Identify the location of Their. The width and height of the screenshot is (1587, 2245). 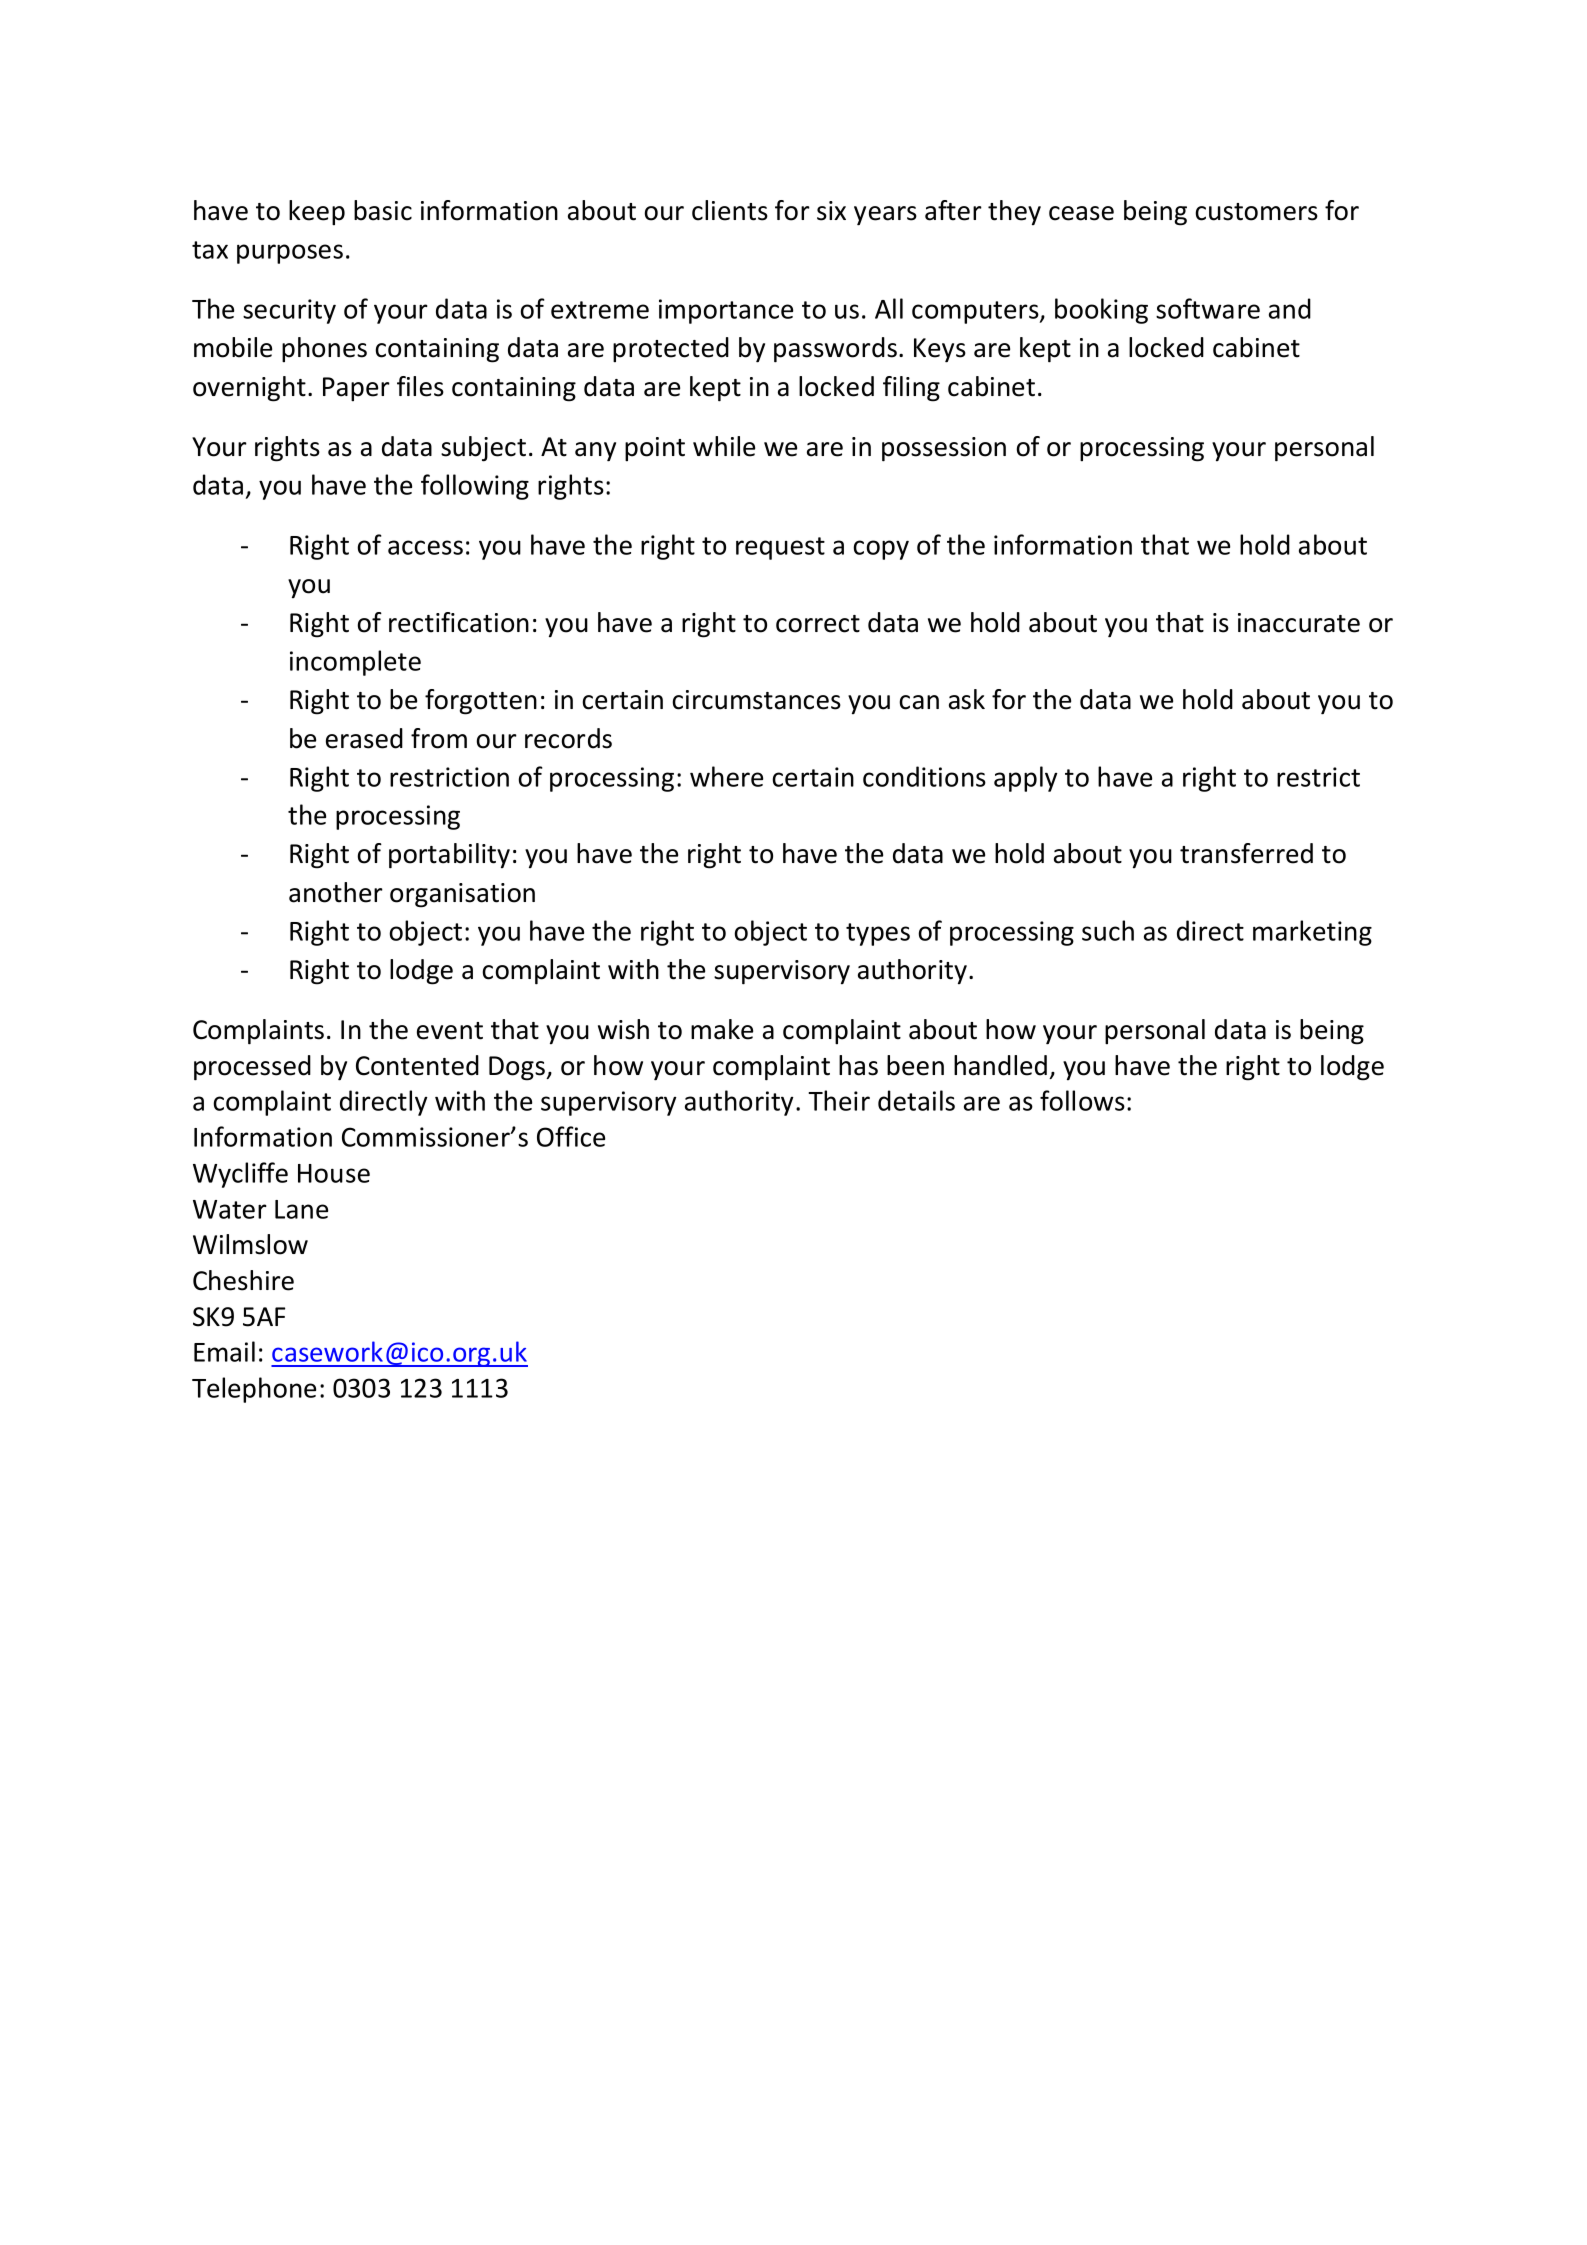
(839, 1100).
